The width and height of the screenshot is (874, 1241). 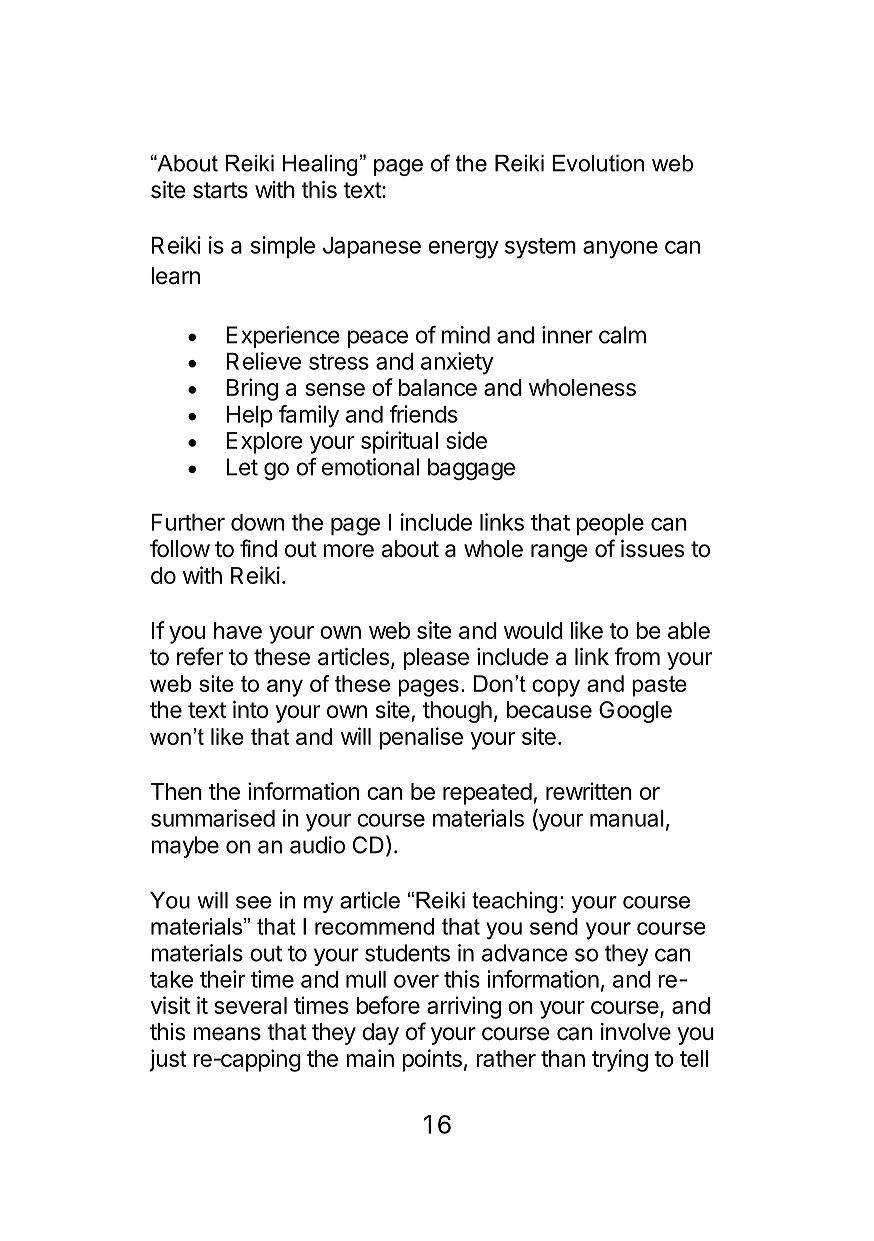 I want to click on please, so click(x=436, y=659).
